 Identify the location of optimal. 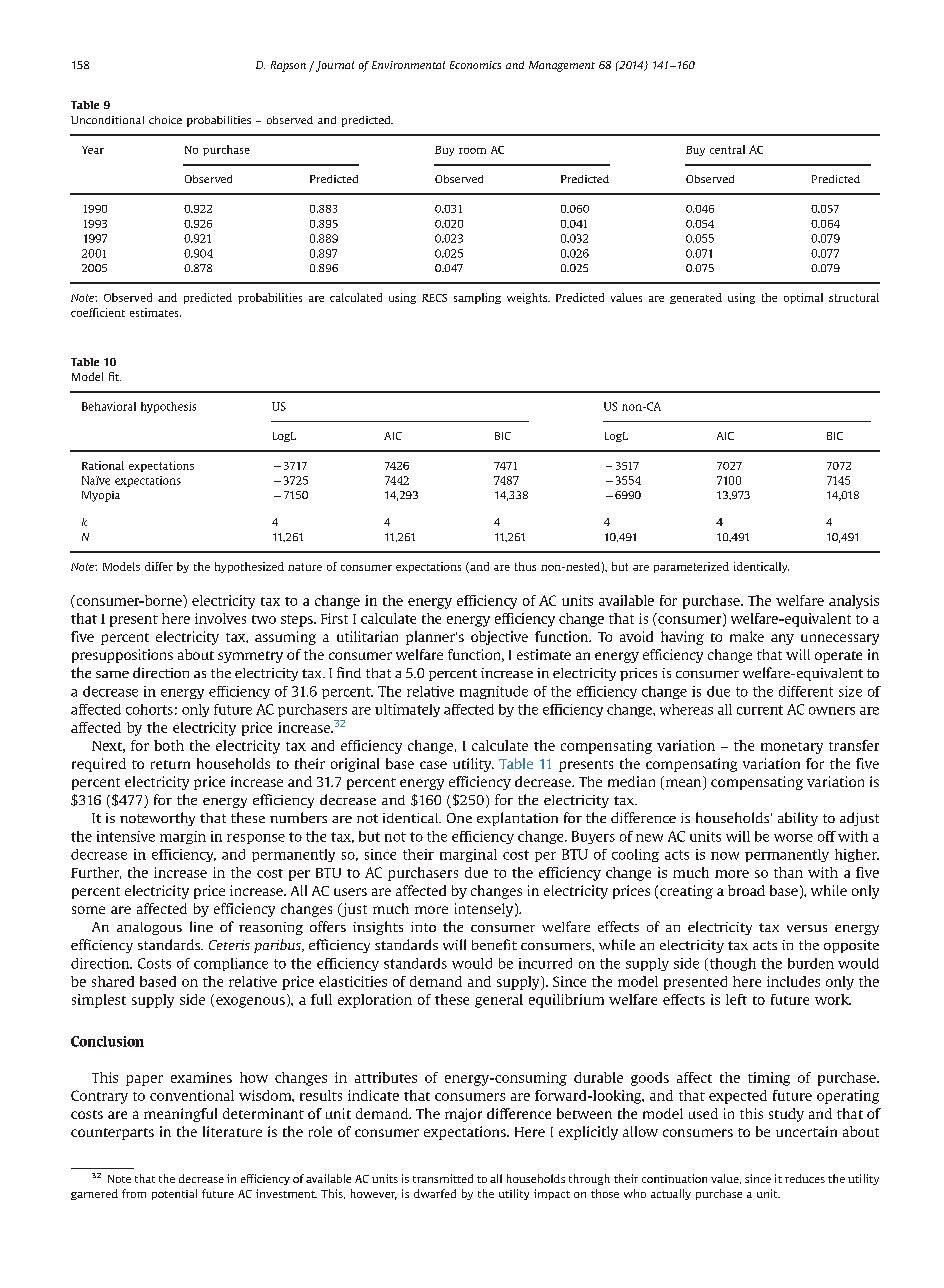
(803, 298).
